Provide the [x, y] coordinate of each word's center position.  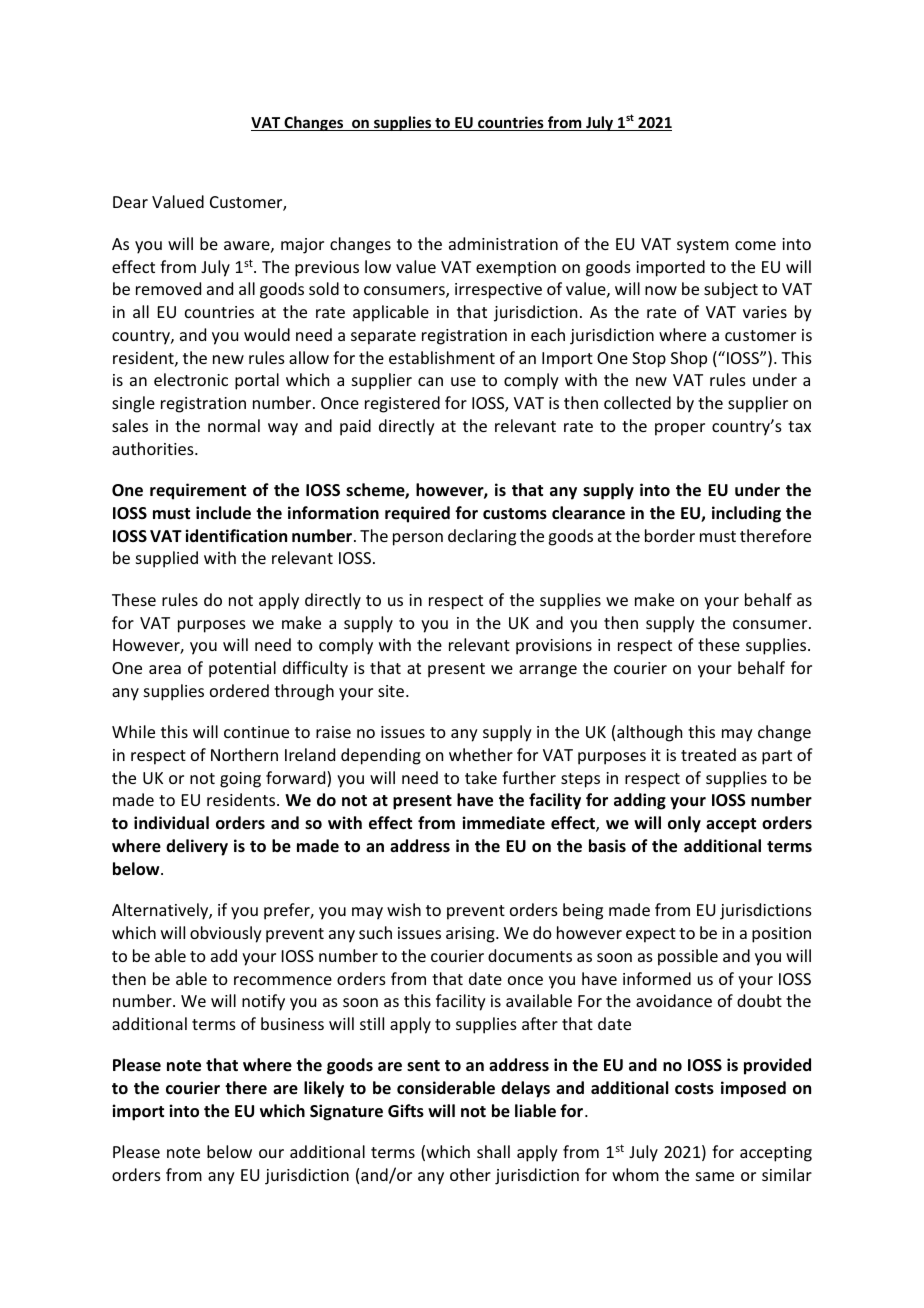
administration [503, 243]
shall [493, 1151]
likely [324, 1089]
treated [708, 754]
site [391, 691]
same [715, 1176]
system [703, 246]
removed [168, 288]
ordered [239, 690]
